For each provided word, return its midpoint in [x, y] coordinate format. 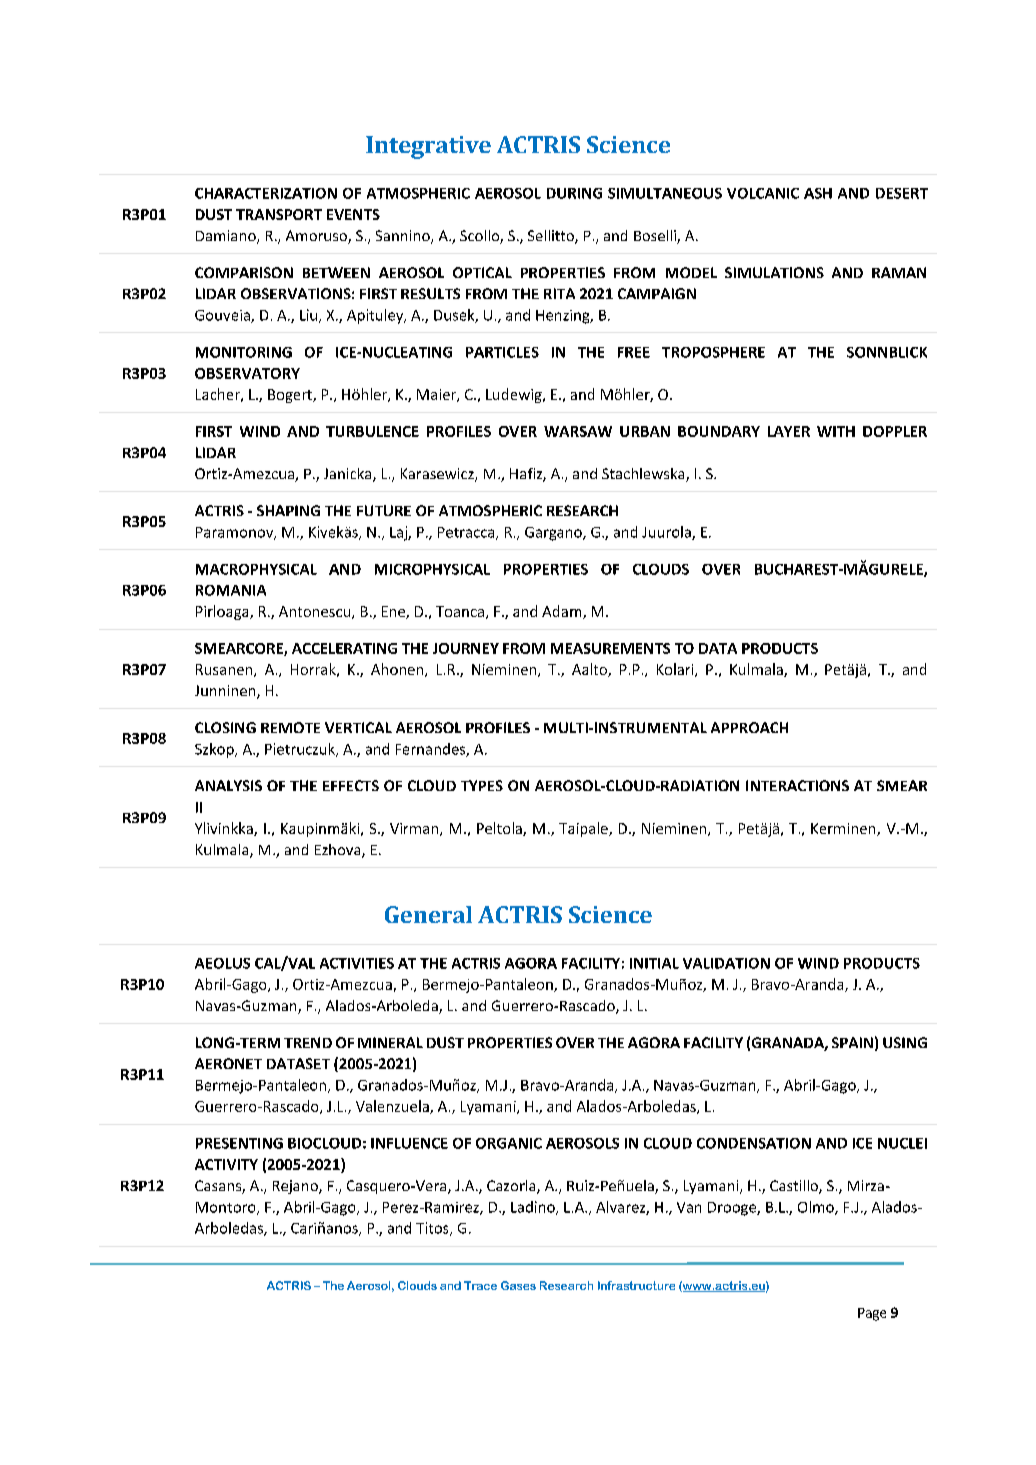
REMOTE [290, 727]
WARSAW [578, 431]
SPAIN [852, 1042]
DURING [574, 193]
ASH [818, 193]
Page [872, 1314]
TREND [308, 1042]
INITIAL [654, 963]
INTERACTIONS [797, 785]
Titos [433, 1229]
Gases [518, 1285]
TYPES [482, 785]
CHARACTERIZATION [266, 193]
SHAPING [288, 510]
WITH [836, 431]
